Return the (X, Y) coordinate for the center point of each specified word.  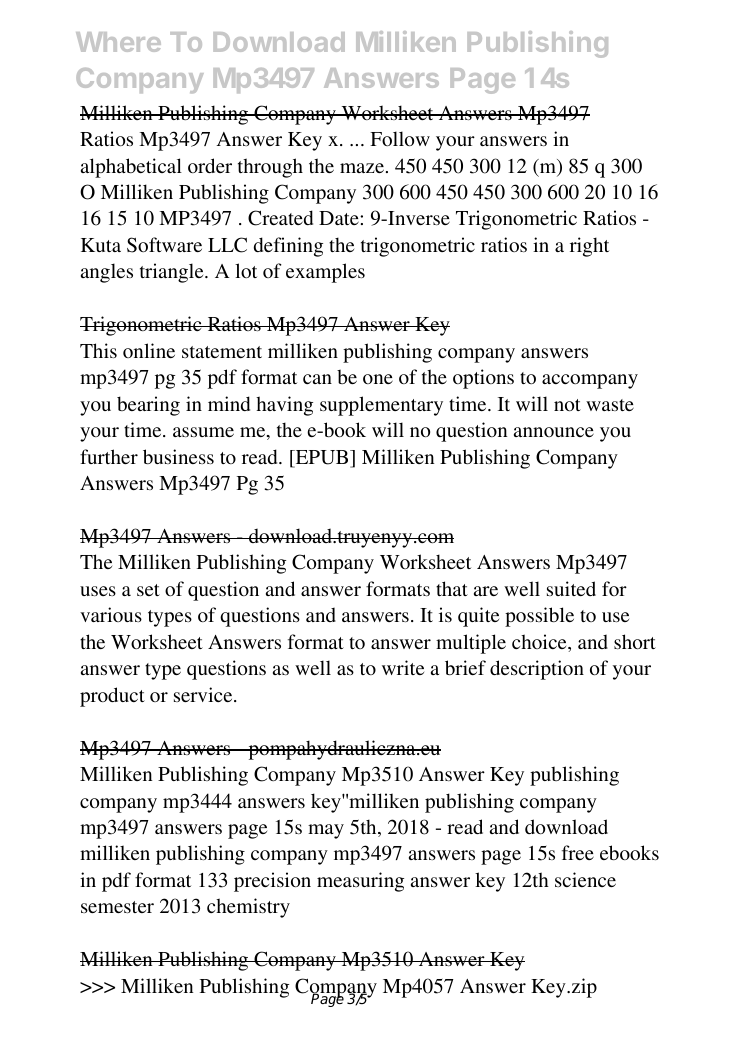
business (178, 456)
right (589, 247)
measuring (360, 882)
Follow (400, 138)
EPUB (322, 458)
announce (554, 432)
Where (118, 42)
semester (117, 907)
